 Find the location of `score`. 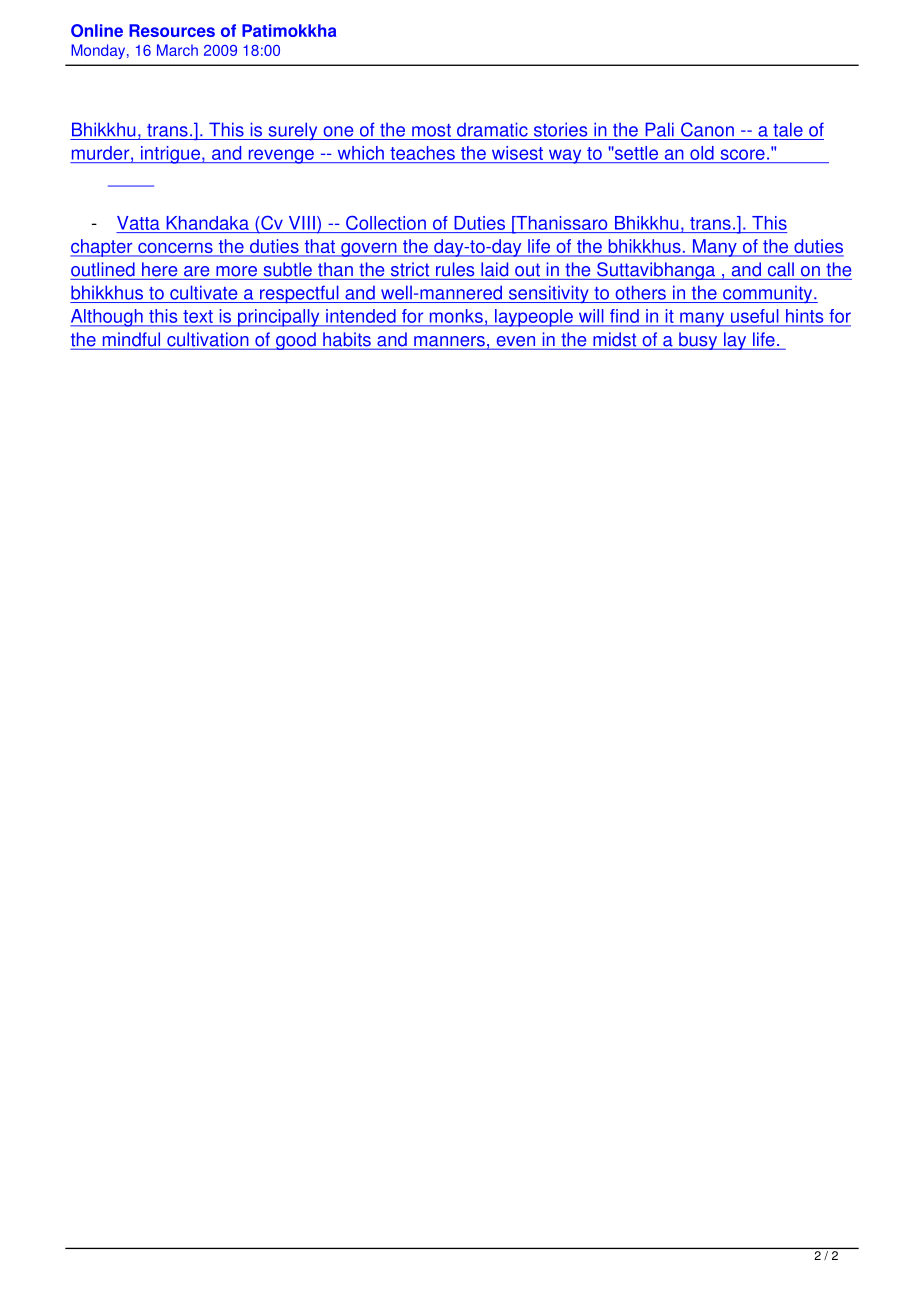

score is located at coordinates (743, 154).
